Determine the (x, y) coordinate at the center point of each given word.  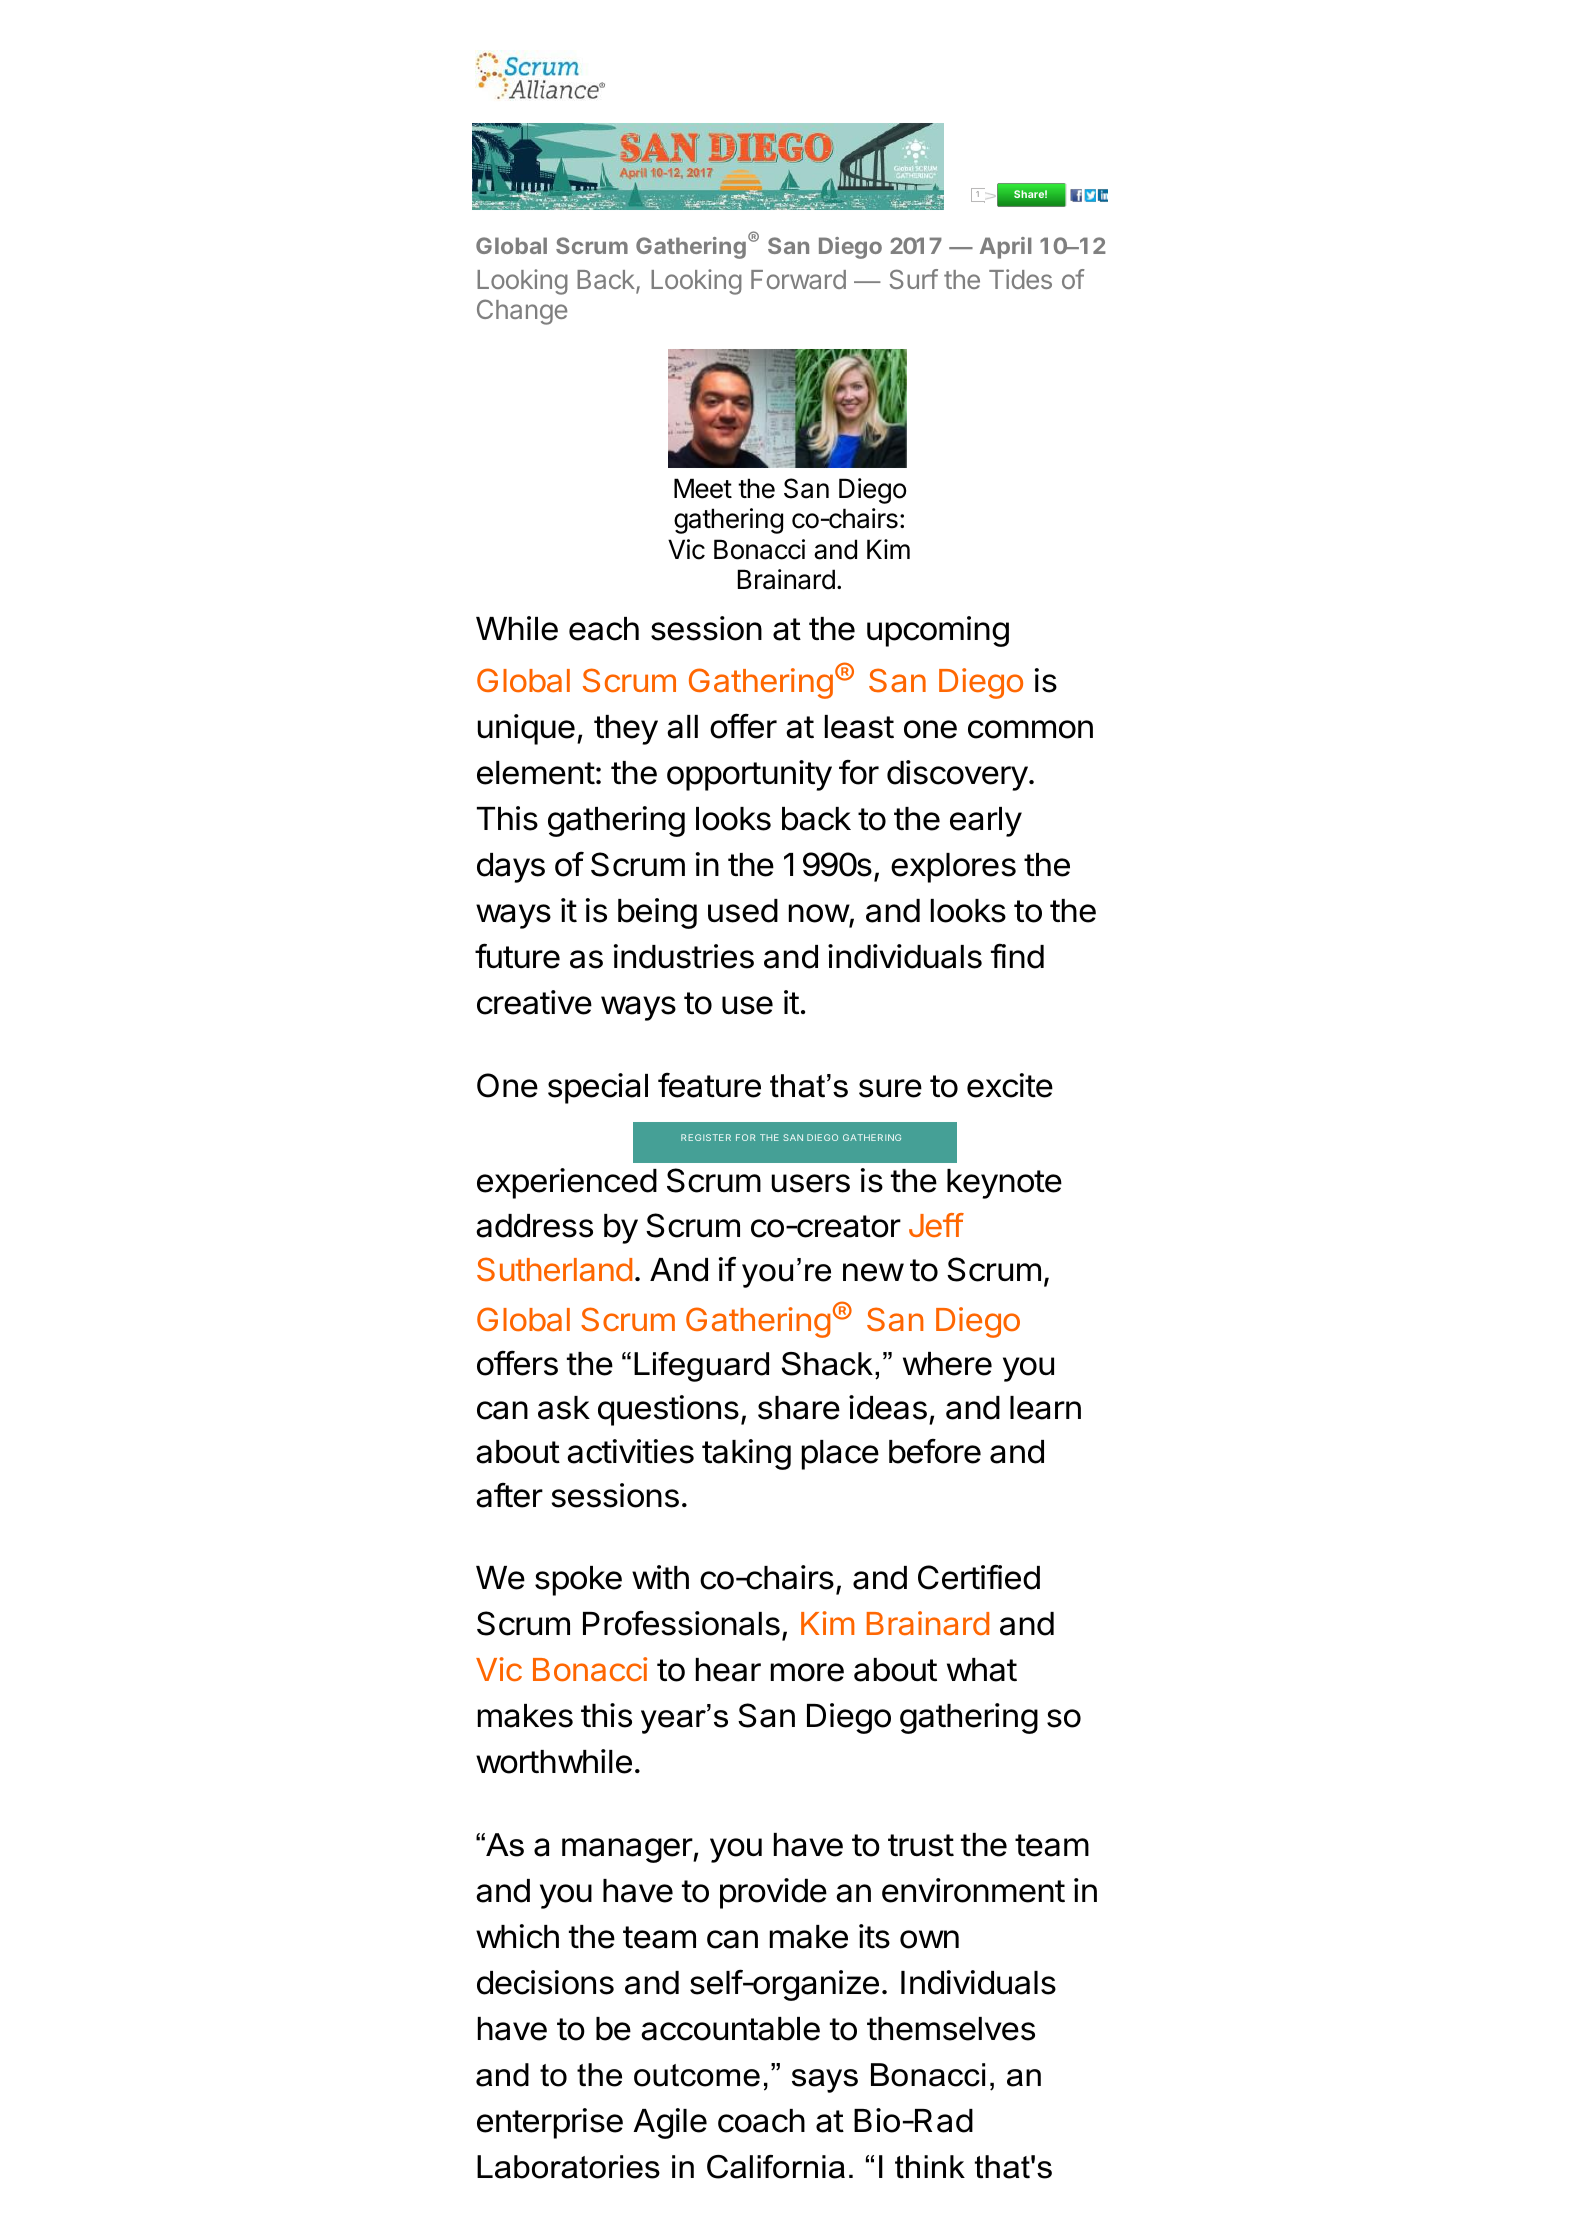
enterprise (550, 2123)
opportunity (749, 775)
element (536, 773)
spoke (578, 1581)
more (807, 1672)
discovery (957, 775)
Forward (798, 279)
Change (522, 312)
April (1005, 248)
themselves (951, 2029)
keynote (1004, 1184)
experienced (567, 1183)
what (982, 1670)
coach (761, 2121)
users (811, 1183)
